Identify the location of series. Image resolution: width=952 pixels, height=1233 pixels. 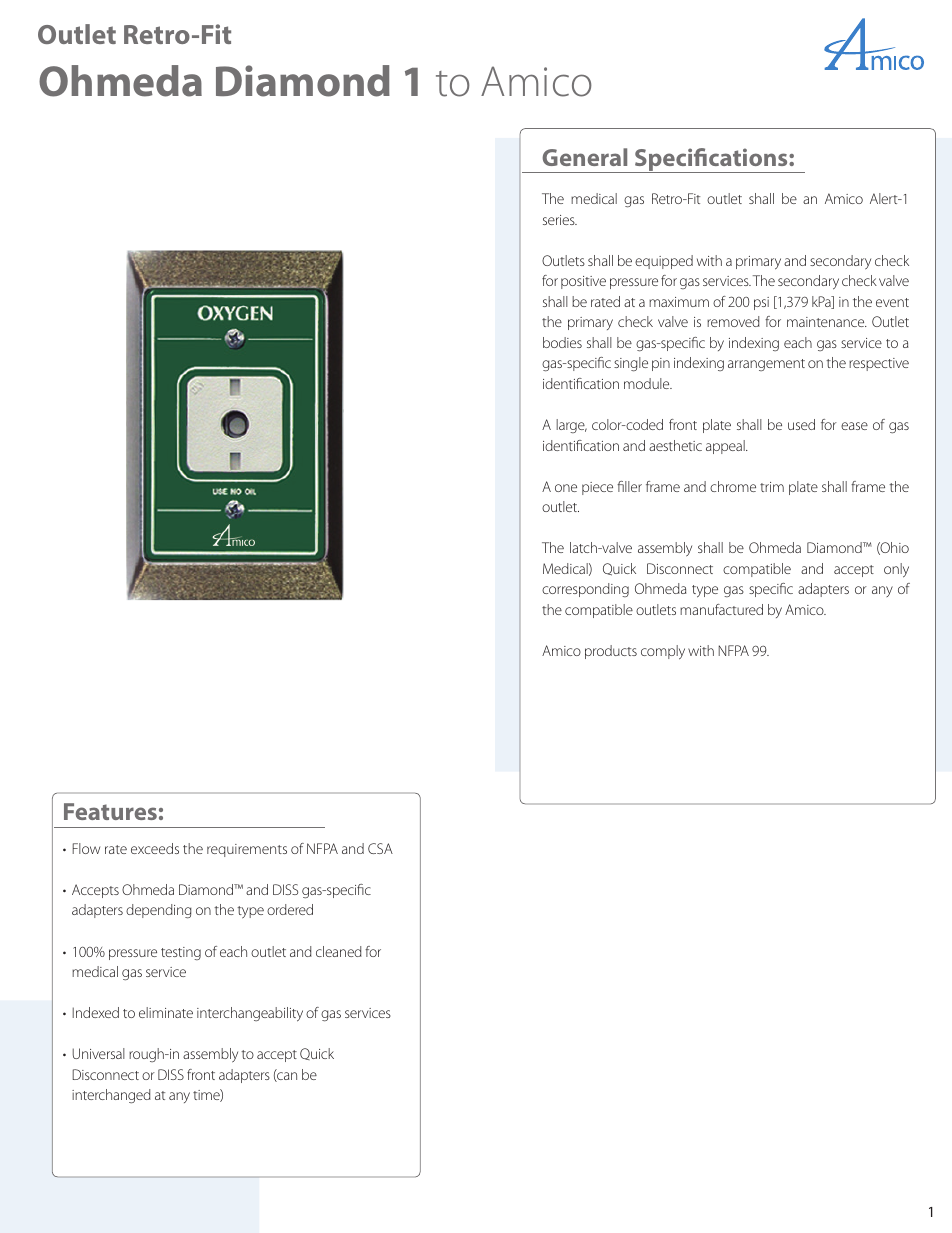
(560, 220).
